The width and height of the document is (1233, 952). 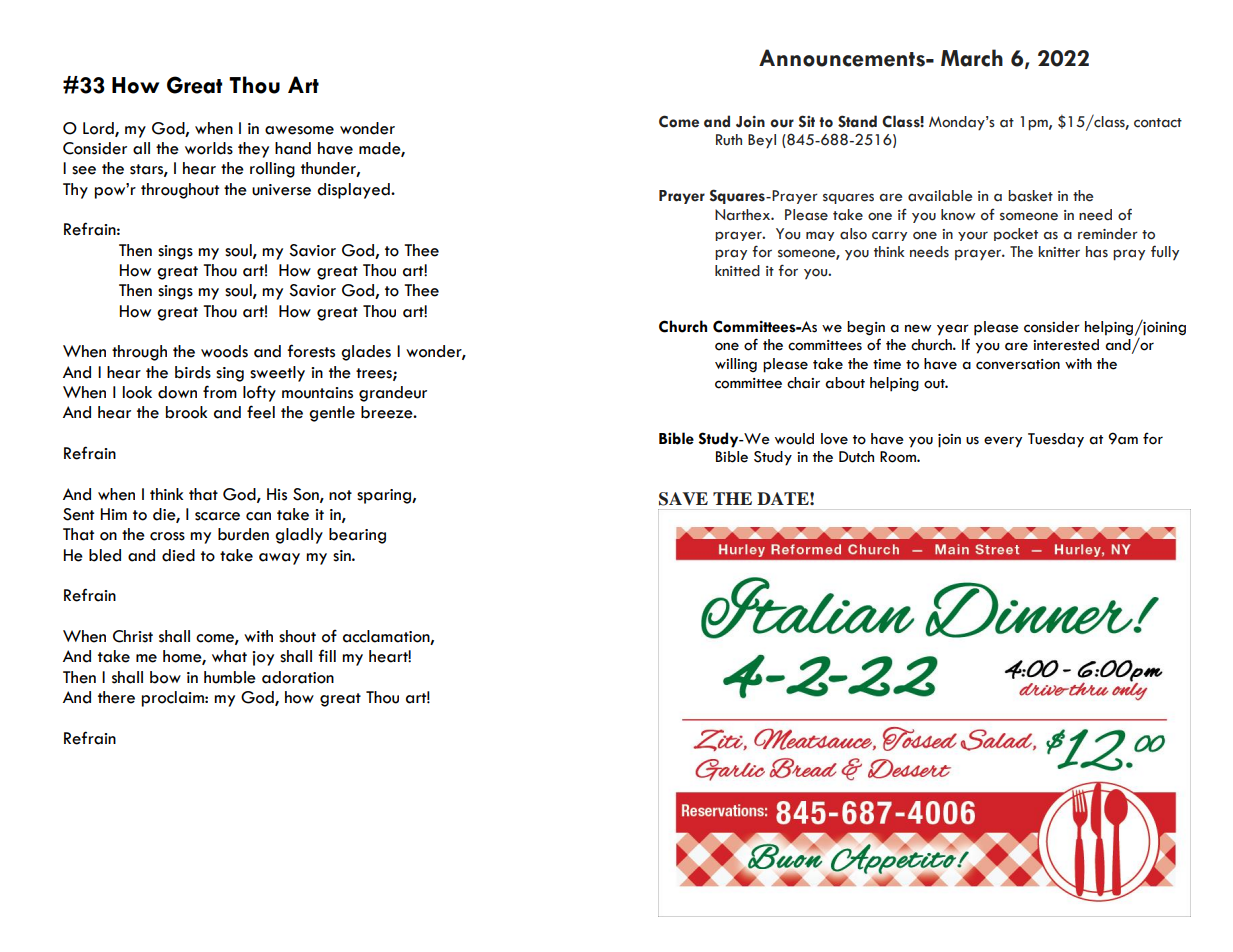 I want to click on fill, so click(x=327, y=655).
